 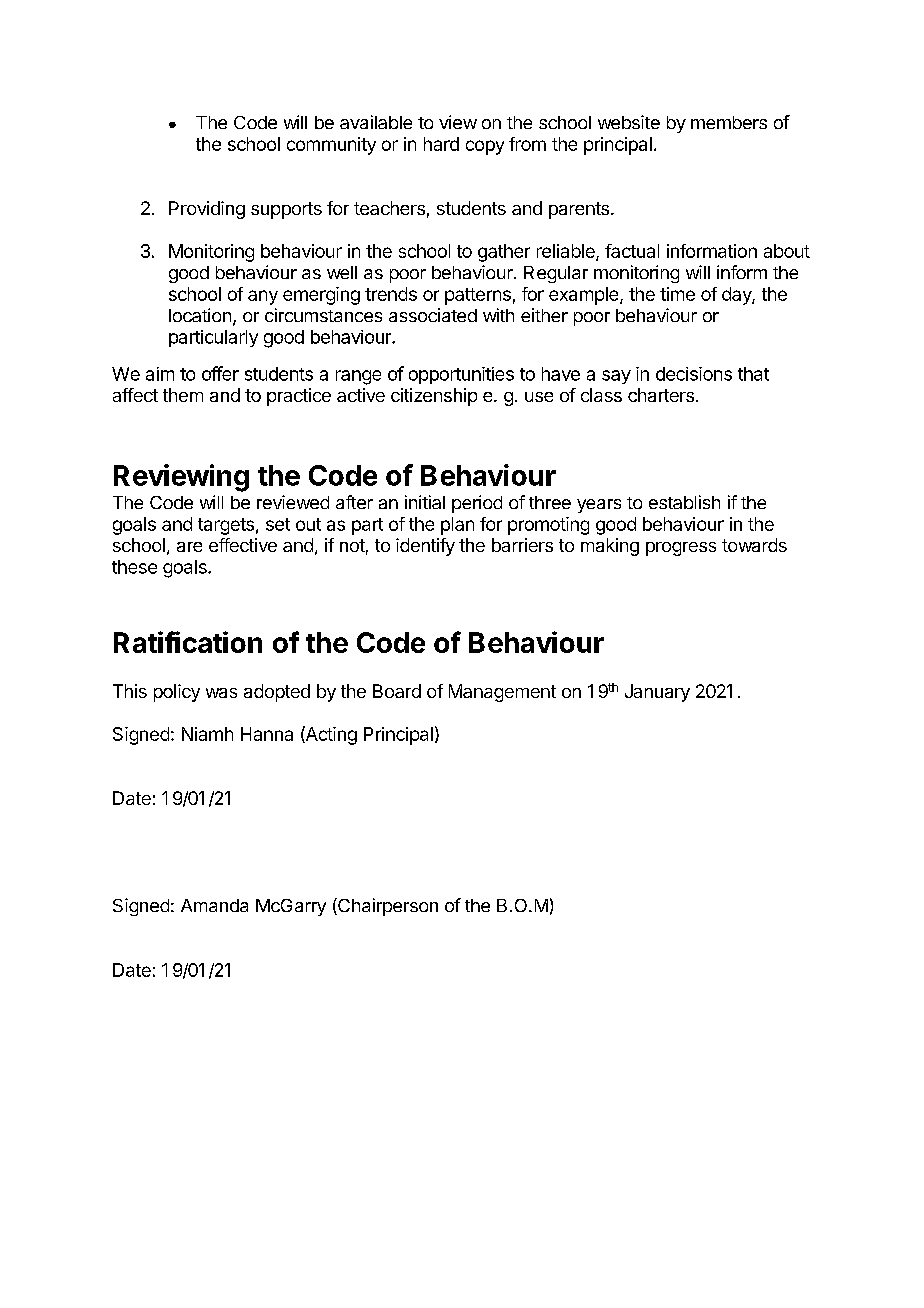 I want to click on citizenship, so click(x=434, y=397).
